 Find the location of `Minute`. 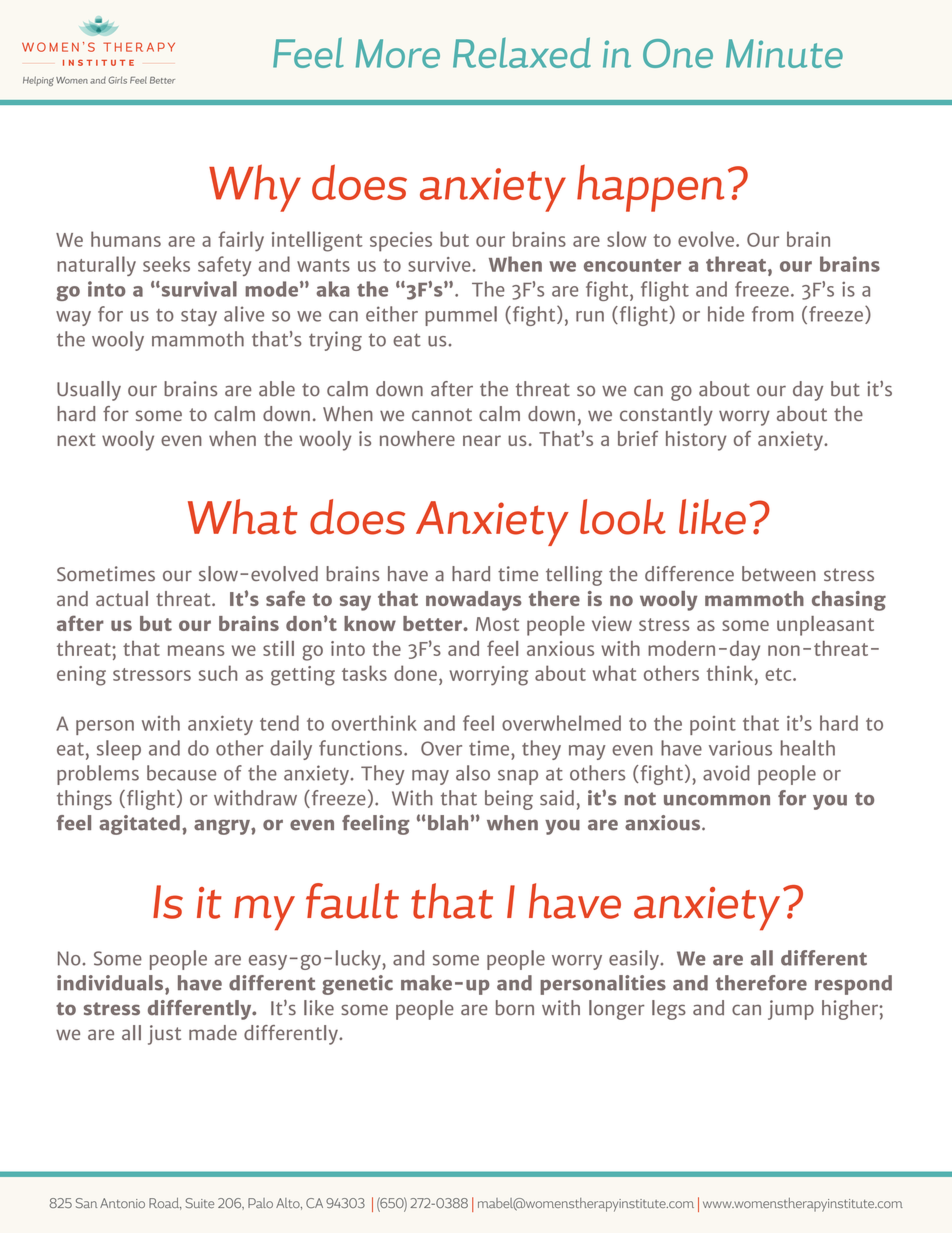

Minute is located at coordinates (784, 53).
